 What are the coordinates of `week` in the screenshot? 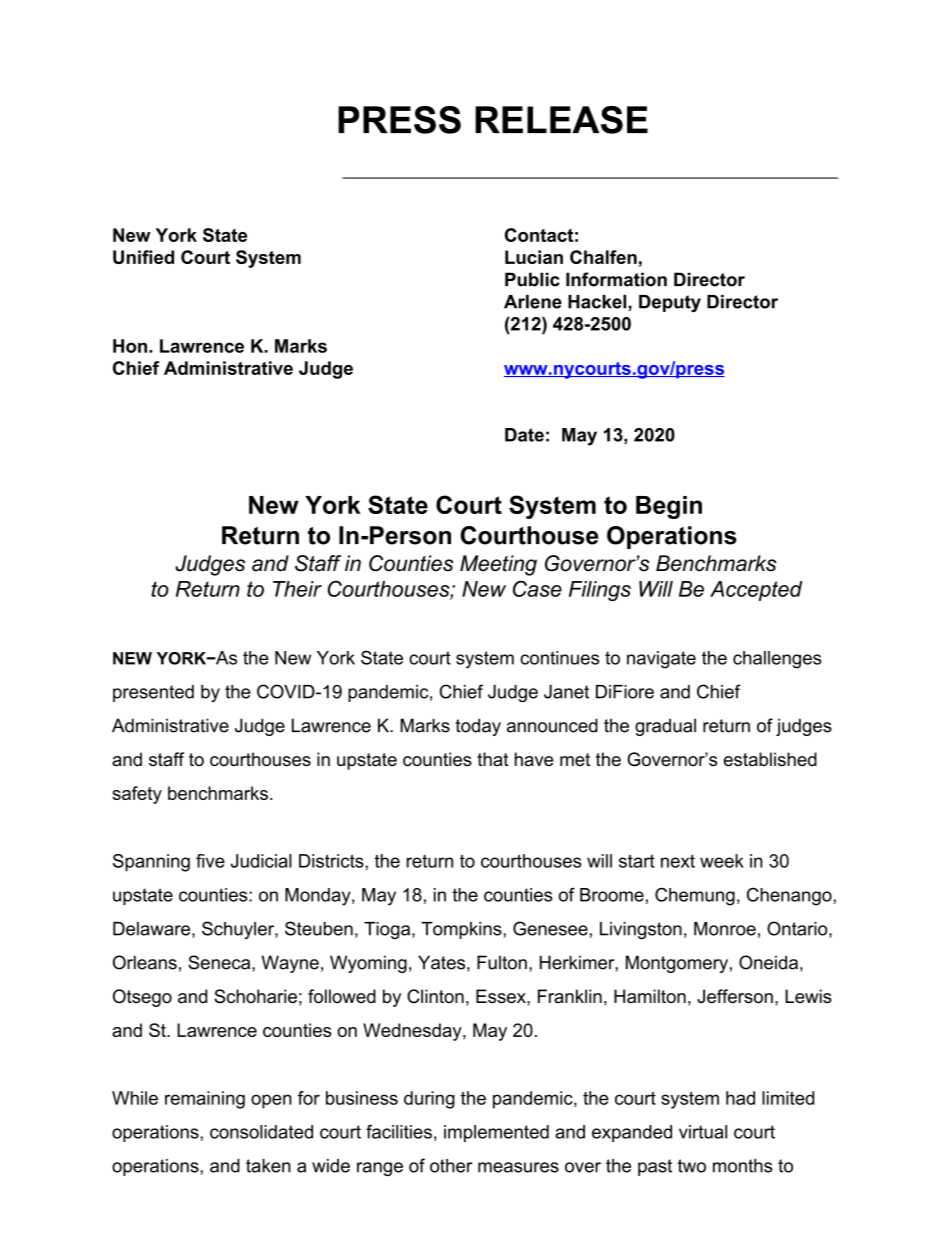 It's located at (722, 861).
